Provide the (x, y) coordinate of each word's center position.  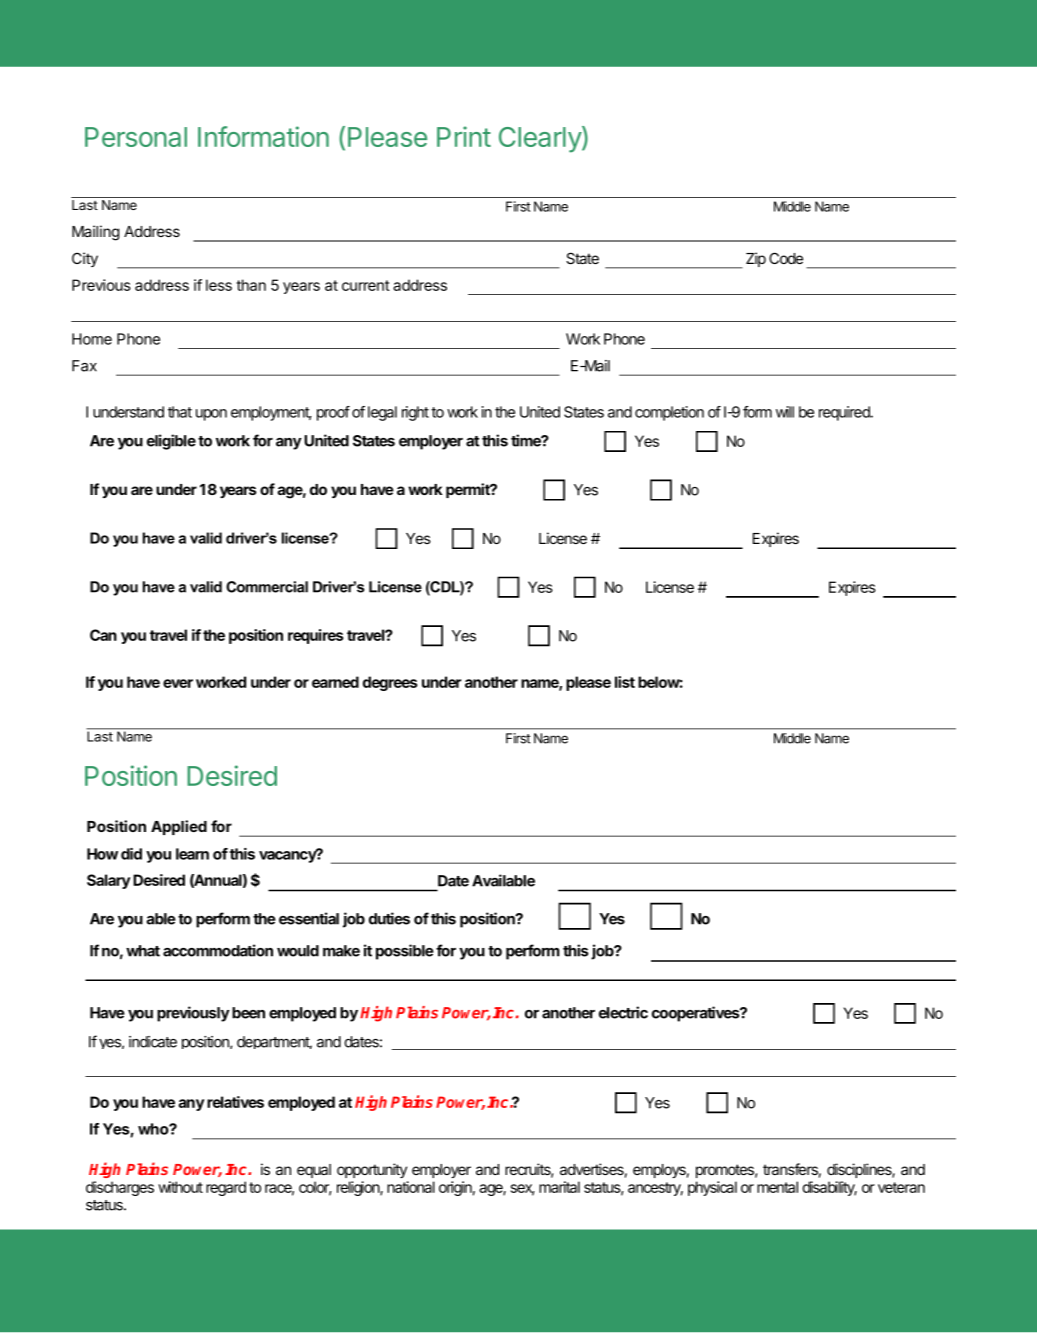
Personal (136, 137)
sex (523, 1190)
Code (786, 258)
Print (464, 136)
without (180, 1187)
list (625, 682)
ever (178, 683)
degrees (390, 683)
